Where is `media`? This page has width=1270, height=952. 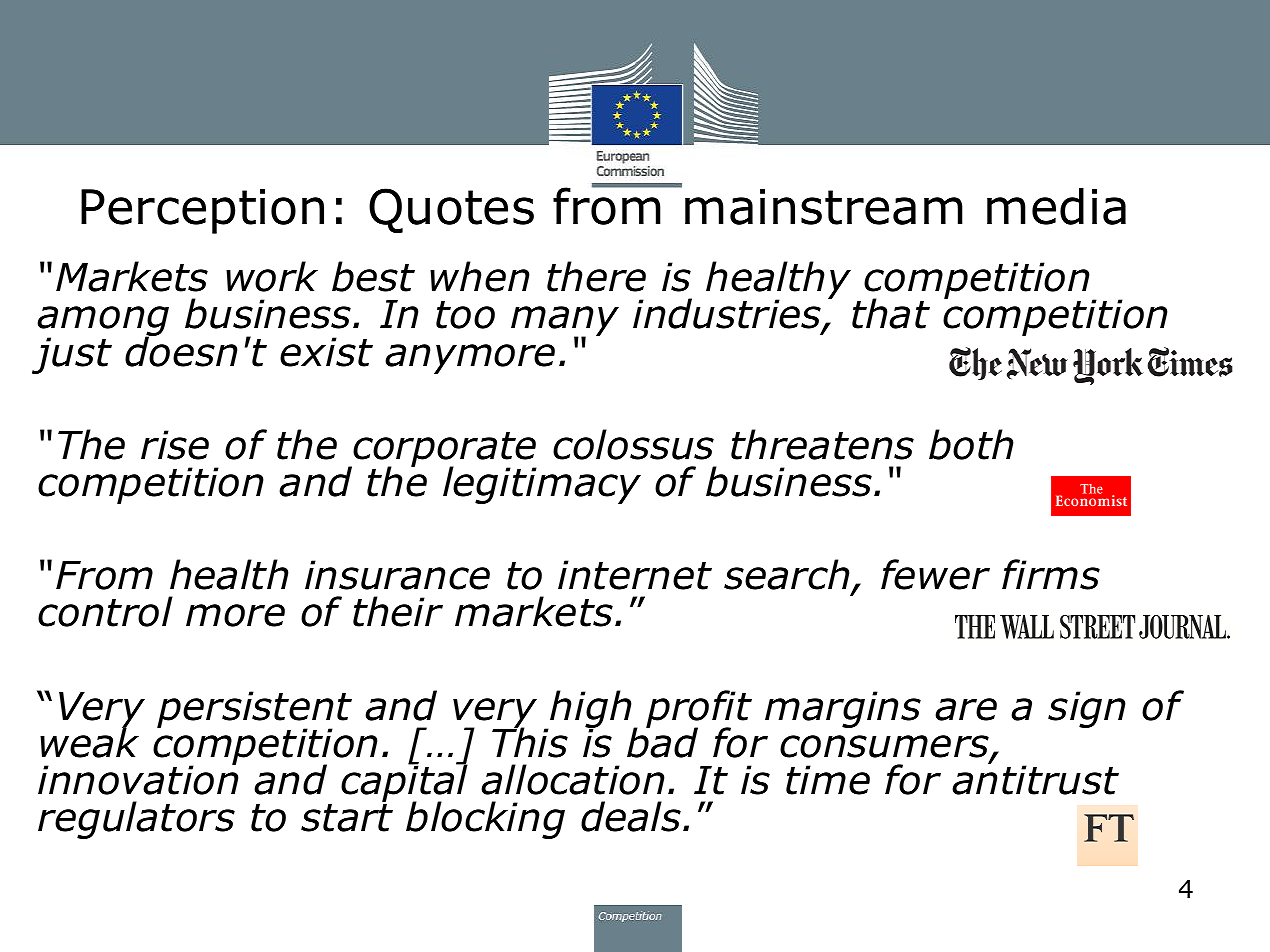
media is located at coordinates (1056, 206).
